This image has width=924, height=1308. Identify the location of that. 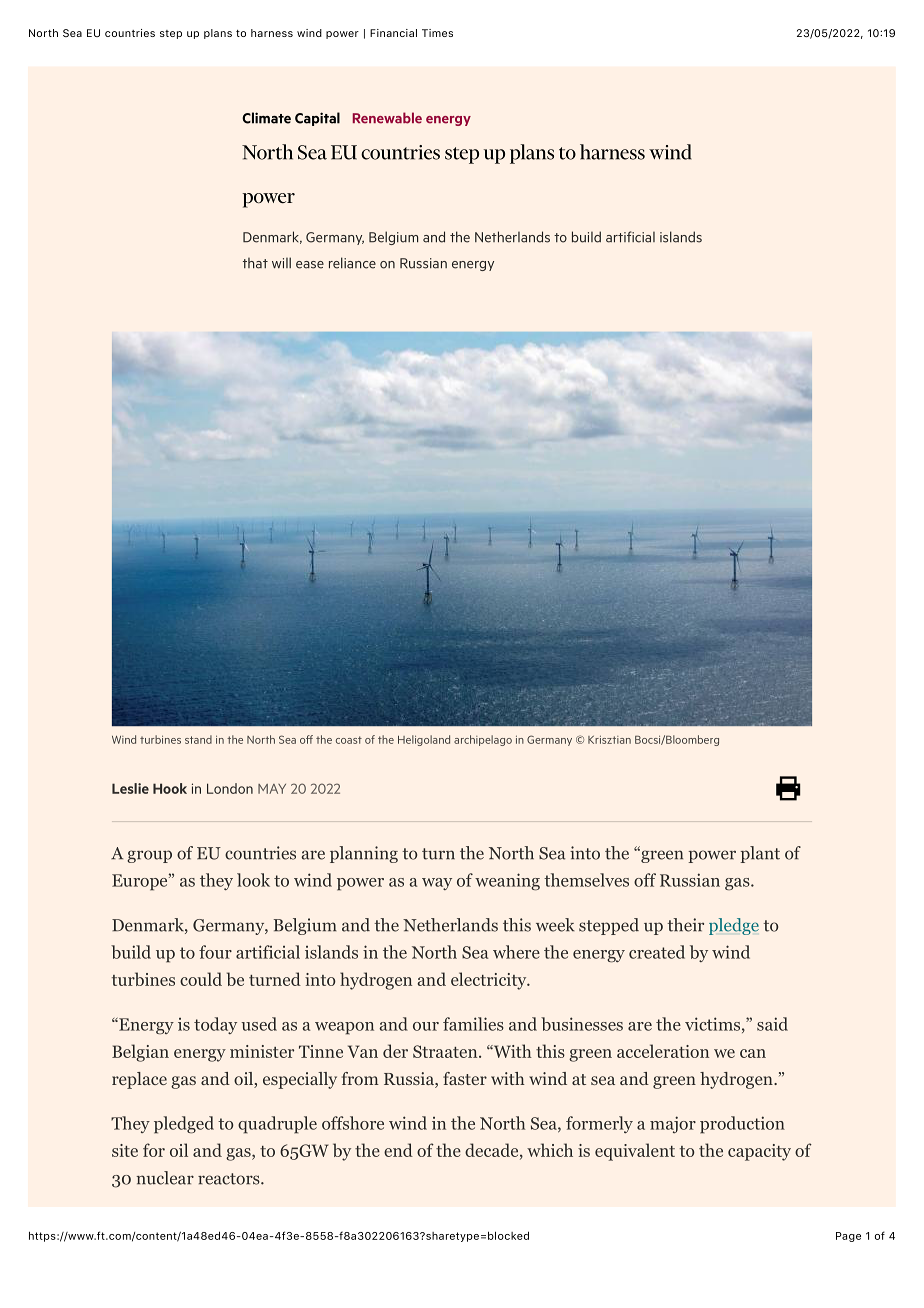
(255, 263).
